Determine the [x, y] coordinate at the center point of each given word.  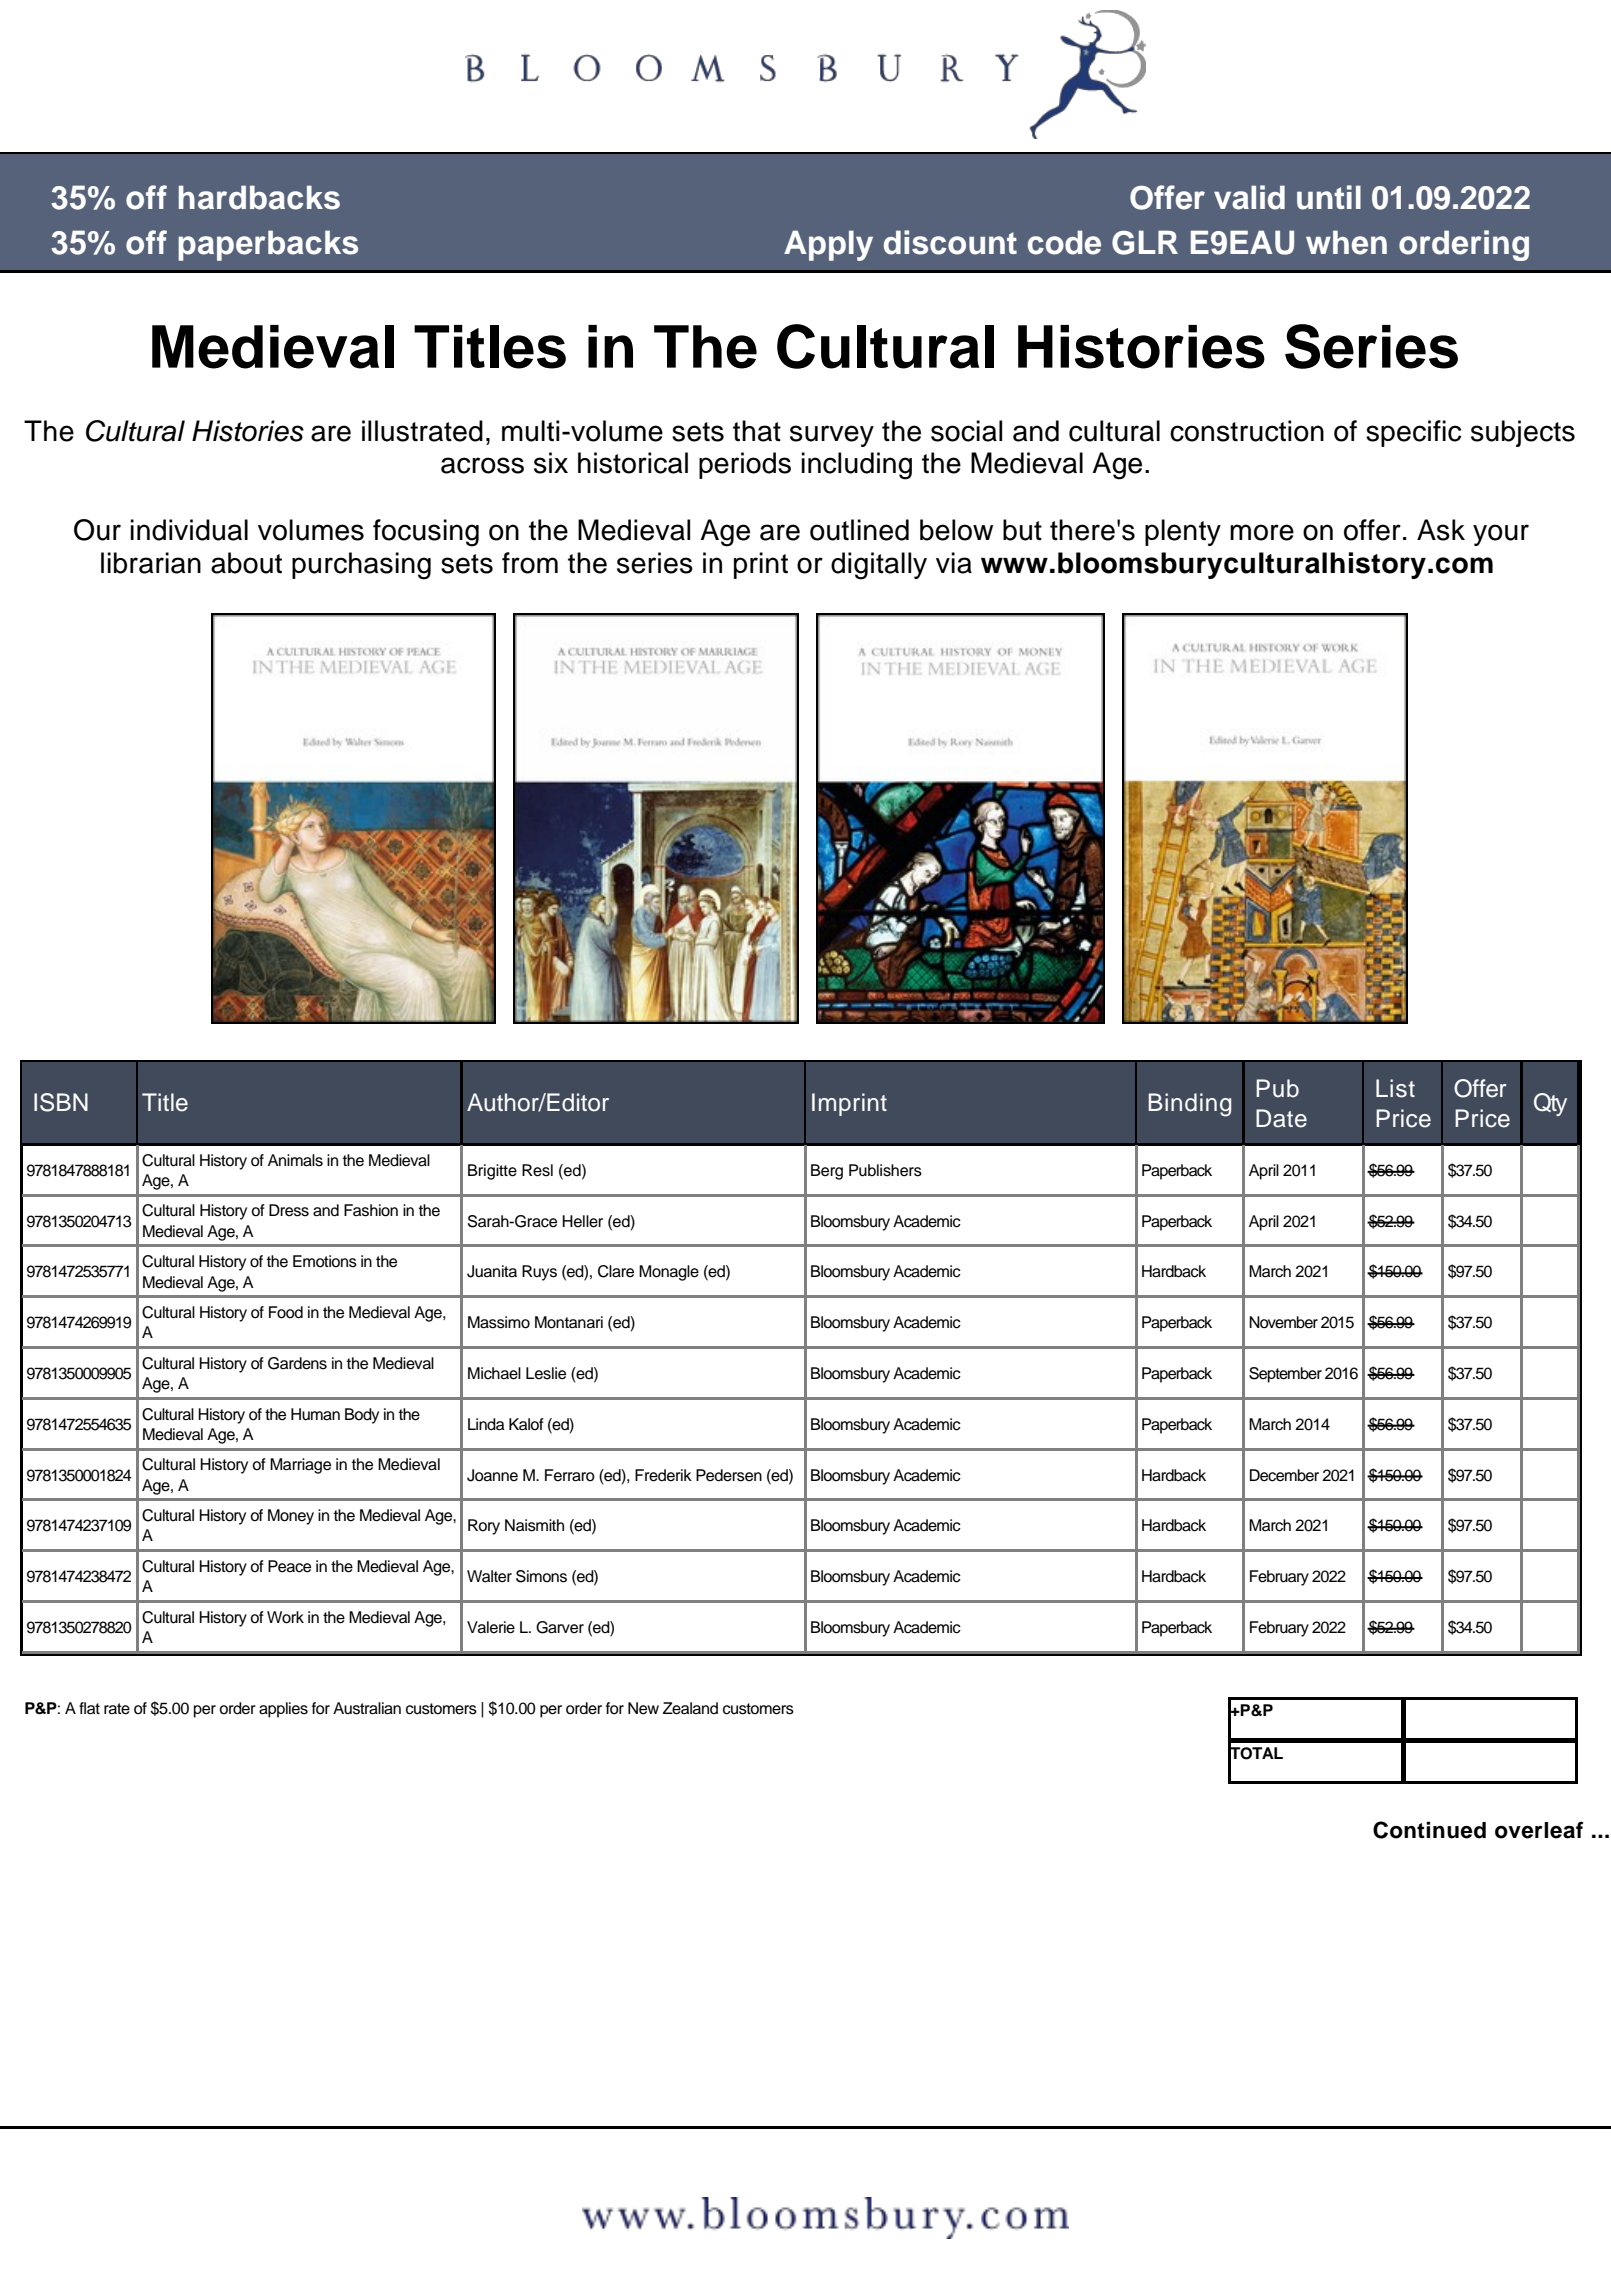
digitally [879, 566]
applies [283, 1710]
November [1283, 1322]
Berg [827, 1172]
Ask [1441, 530]
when [1346, 242]
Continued [1429, 1830]
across [482, 465]
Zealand [690, 1708]
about [246, 563]
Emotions [325, 1261]
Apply [828, 245]
